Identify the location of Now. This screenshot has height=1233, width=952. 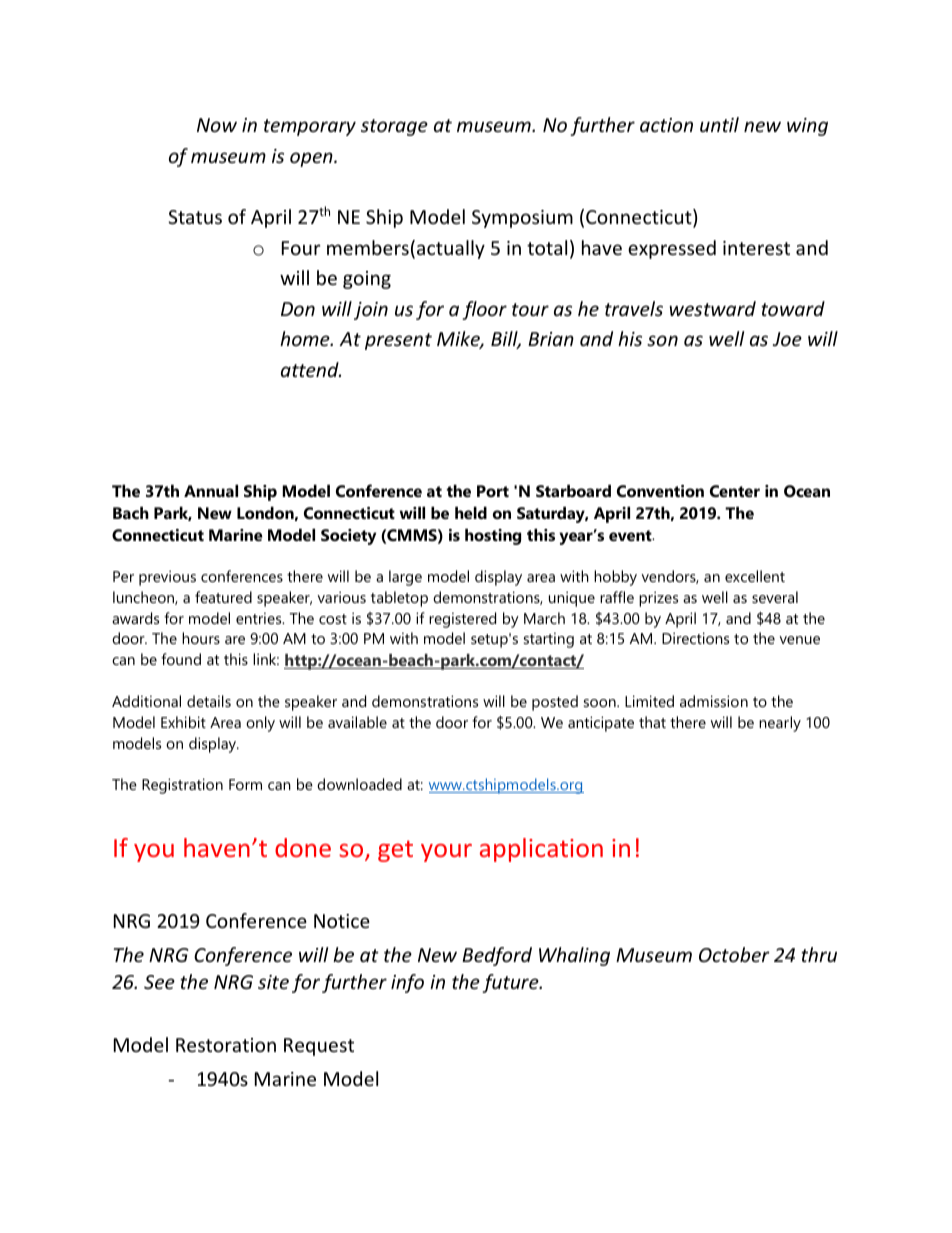
(217, 125).
